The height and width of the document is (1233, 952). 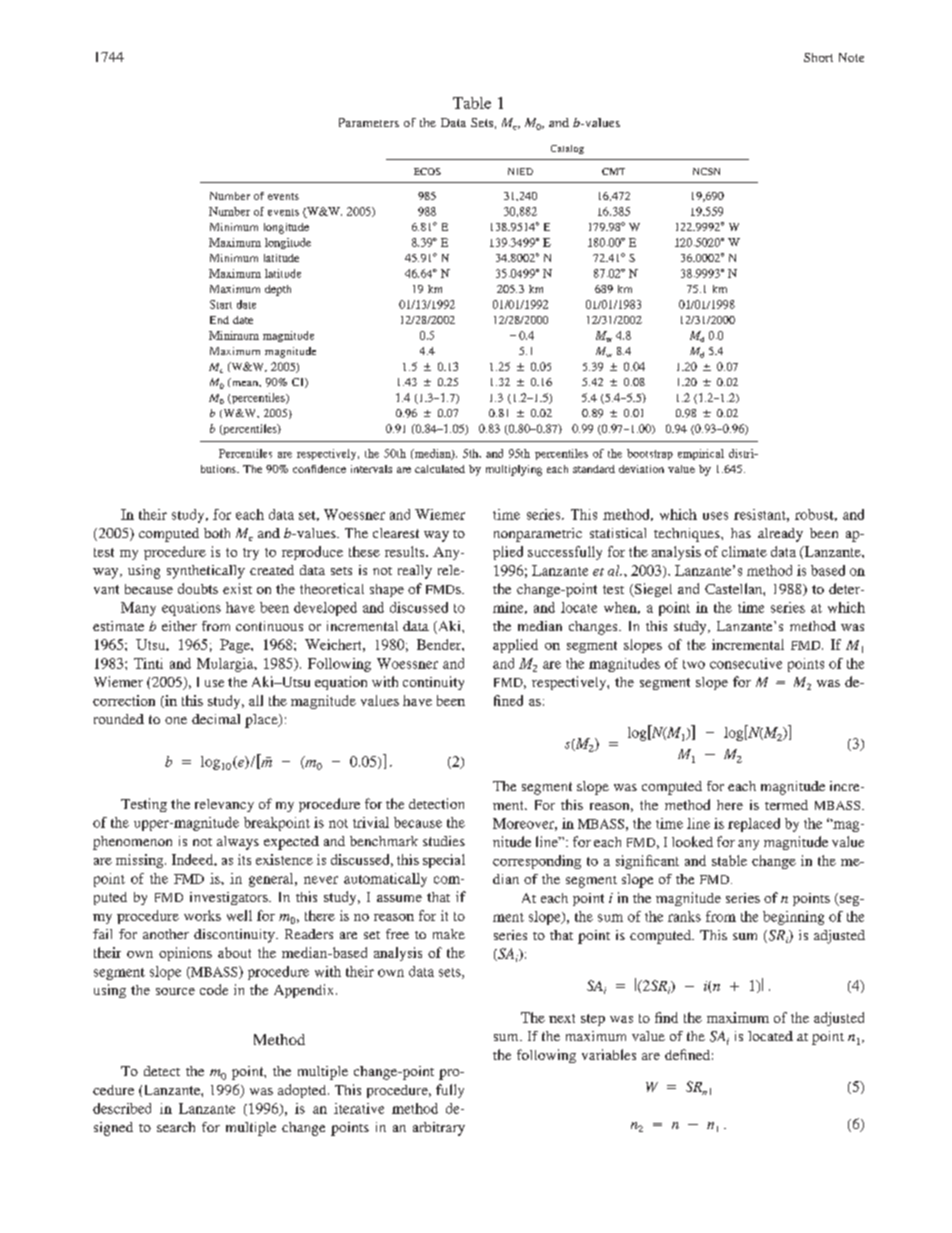 What do you see at coordinates (319, 469) in the document?
I see `confidence` at bounding box center [319, 469].
